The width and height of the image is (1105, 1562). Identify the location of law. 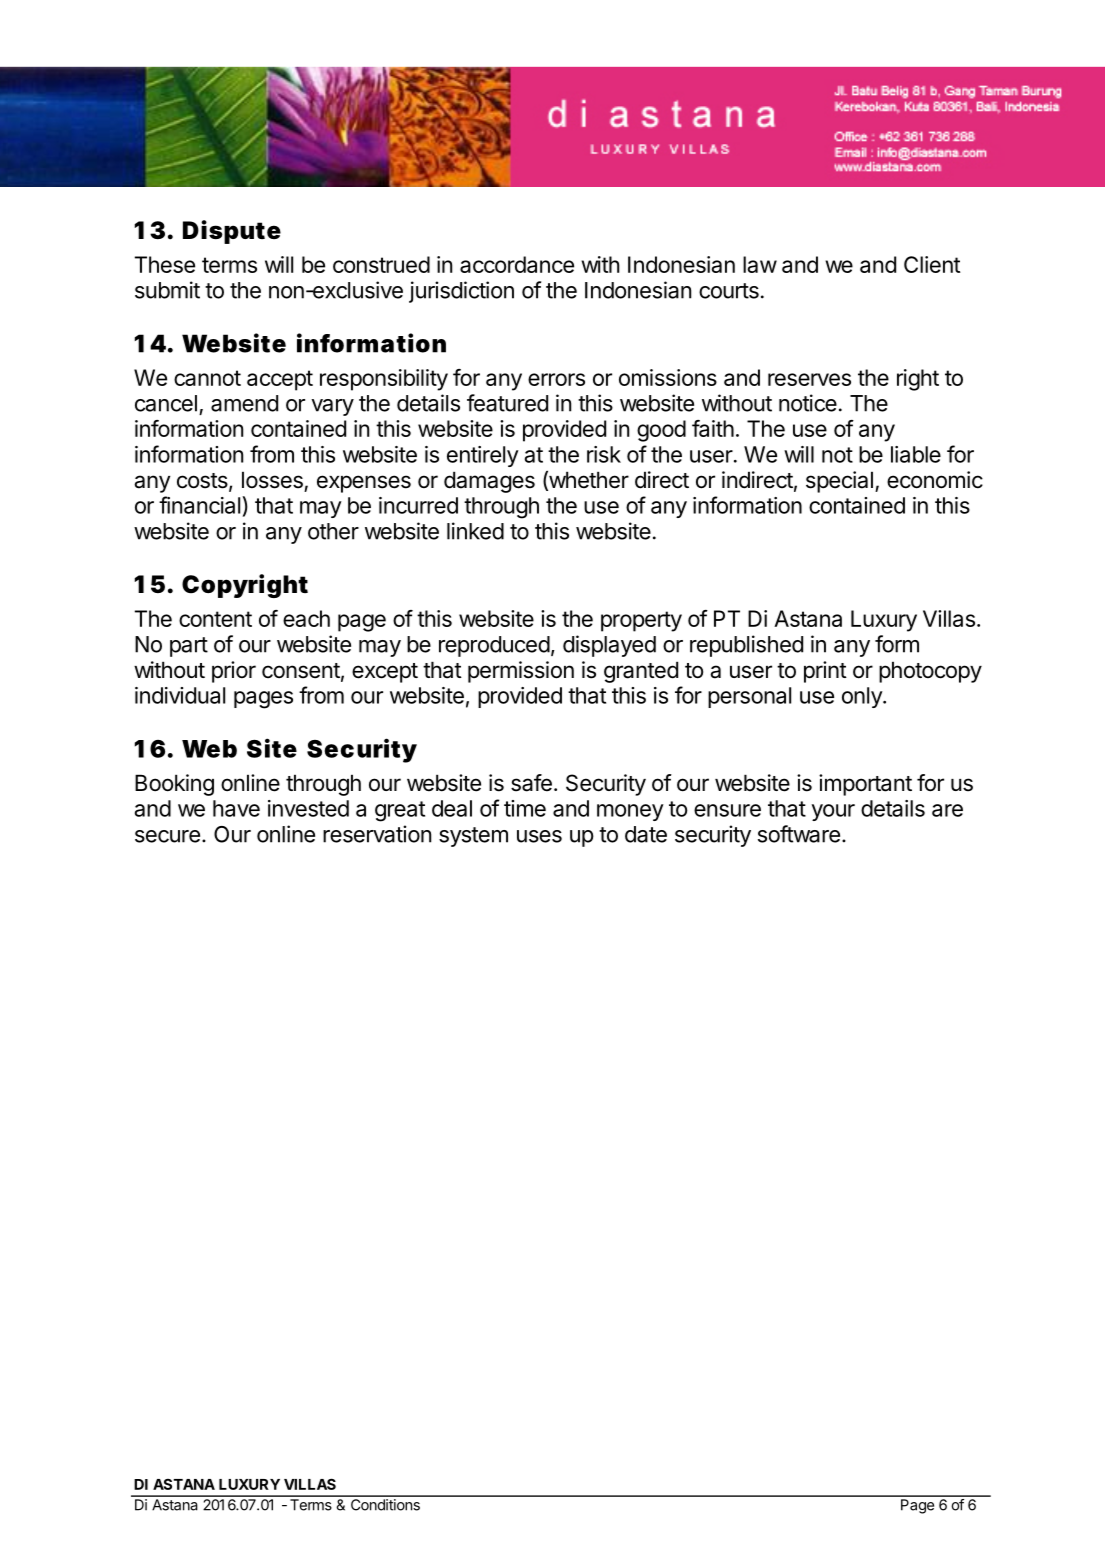
(760, 264).
